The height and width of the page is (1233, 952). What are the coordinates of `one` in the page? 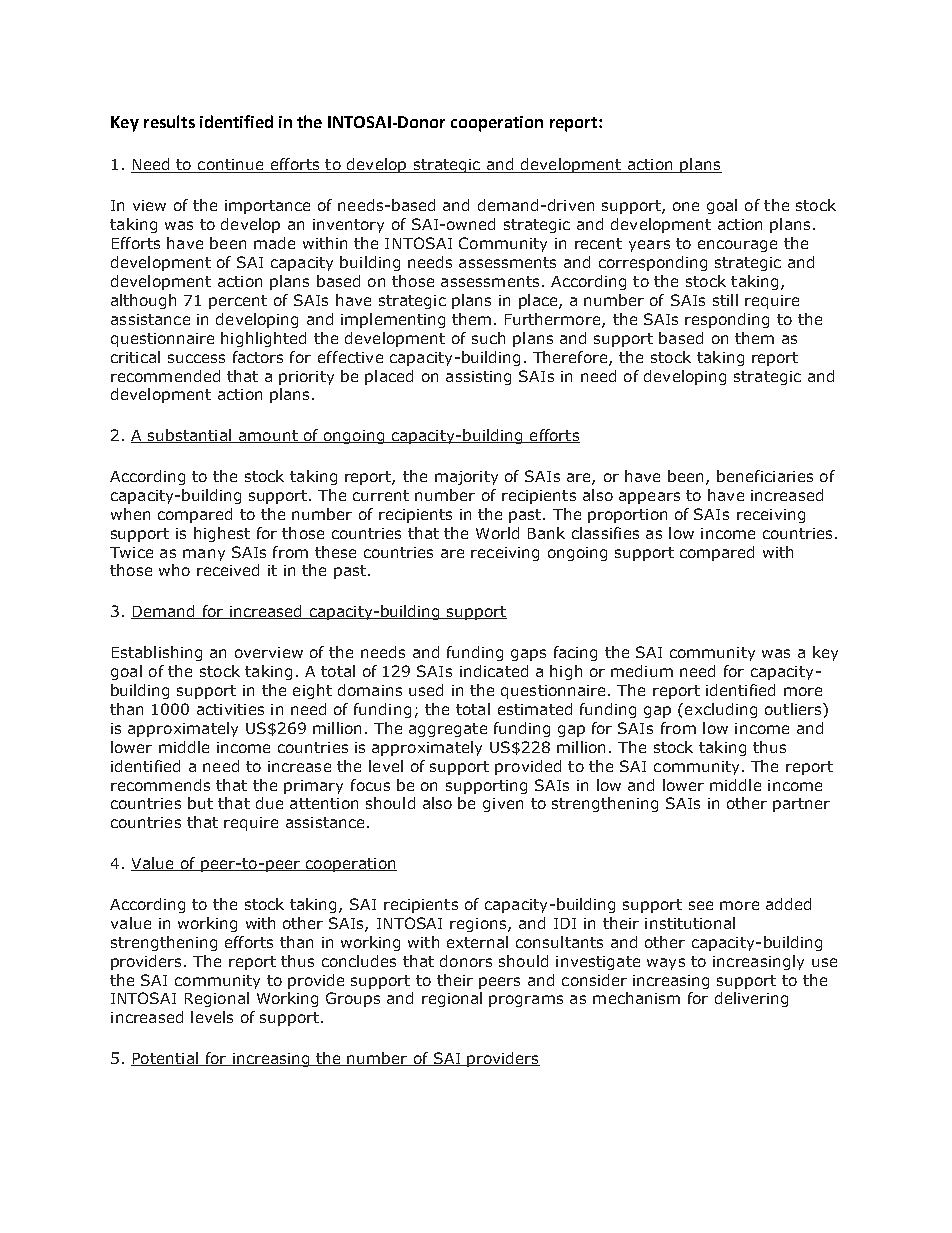 It's located at (686, 206).
